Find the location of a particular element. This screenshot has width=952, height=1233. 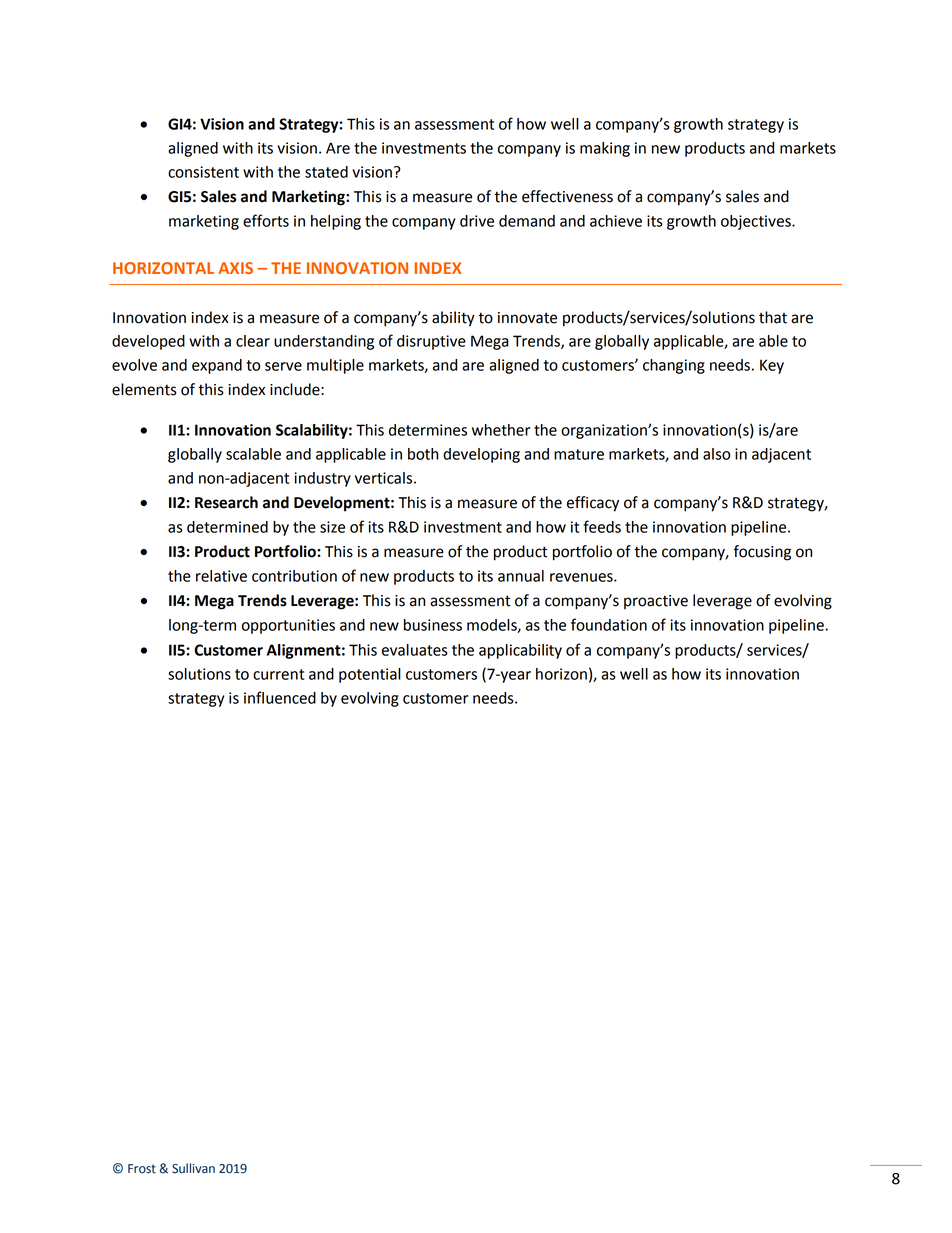

also is located at coordinates (716, 454).
